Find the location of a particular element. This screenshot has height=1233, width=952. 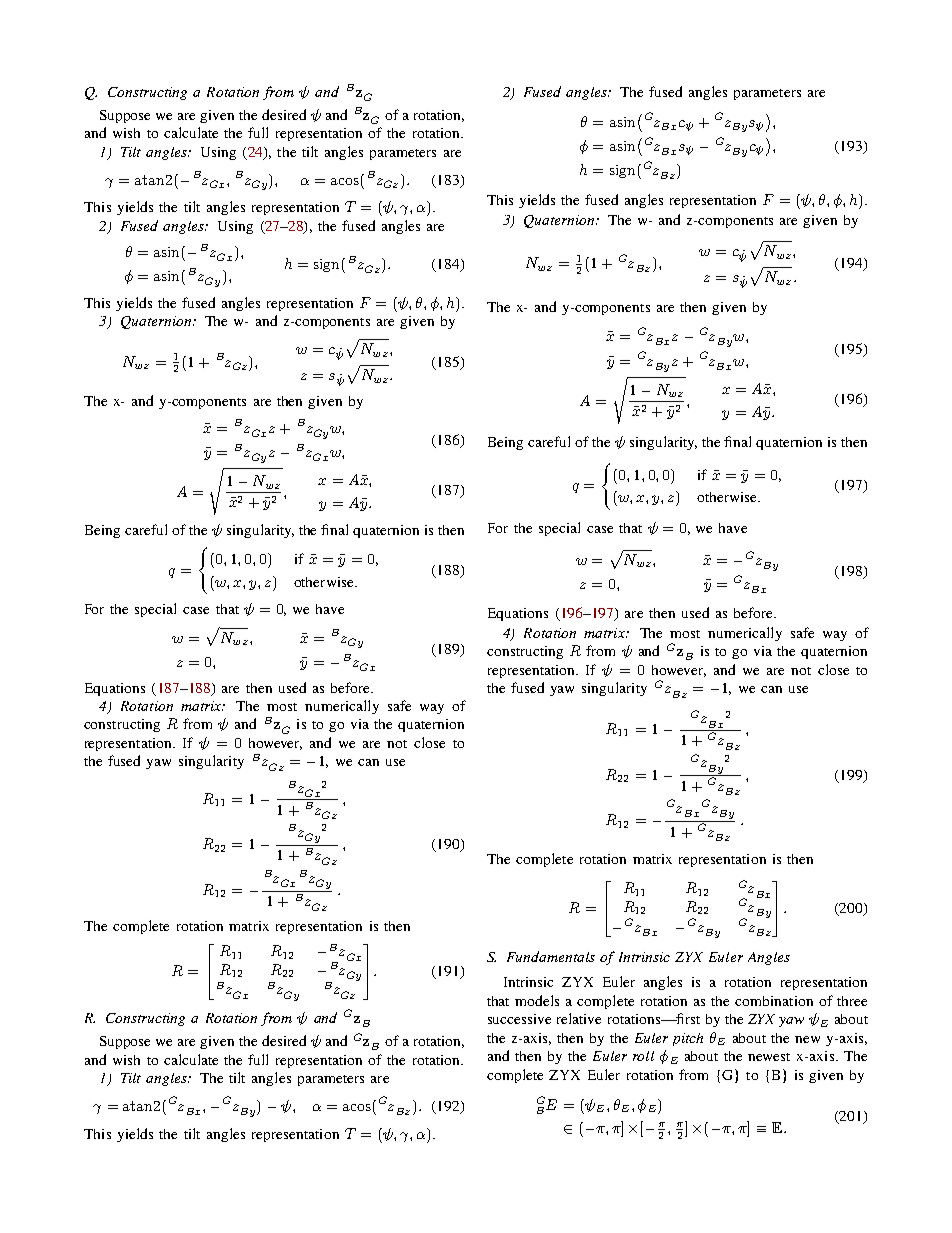

successive is located at coordinates (519, 1019).
